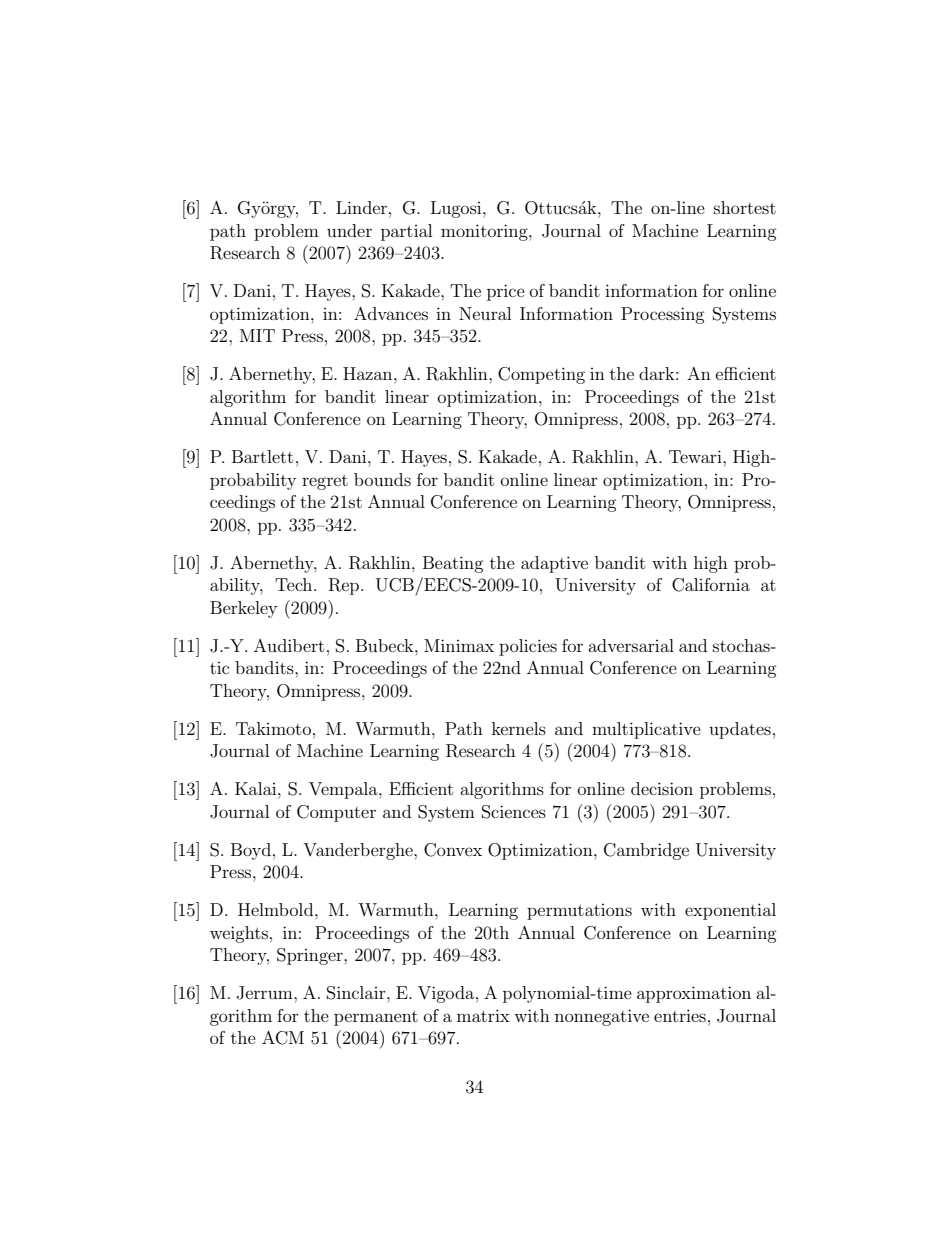 The width and height of the screenshot is (952, 1233). I want to click on Bartlett, so click(262, 456).
